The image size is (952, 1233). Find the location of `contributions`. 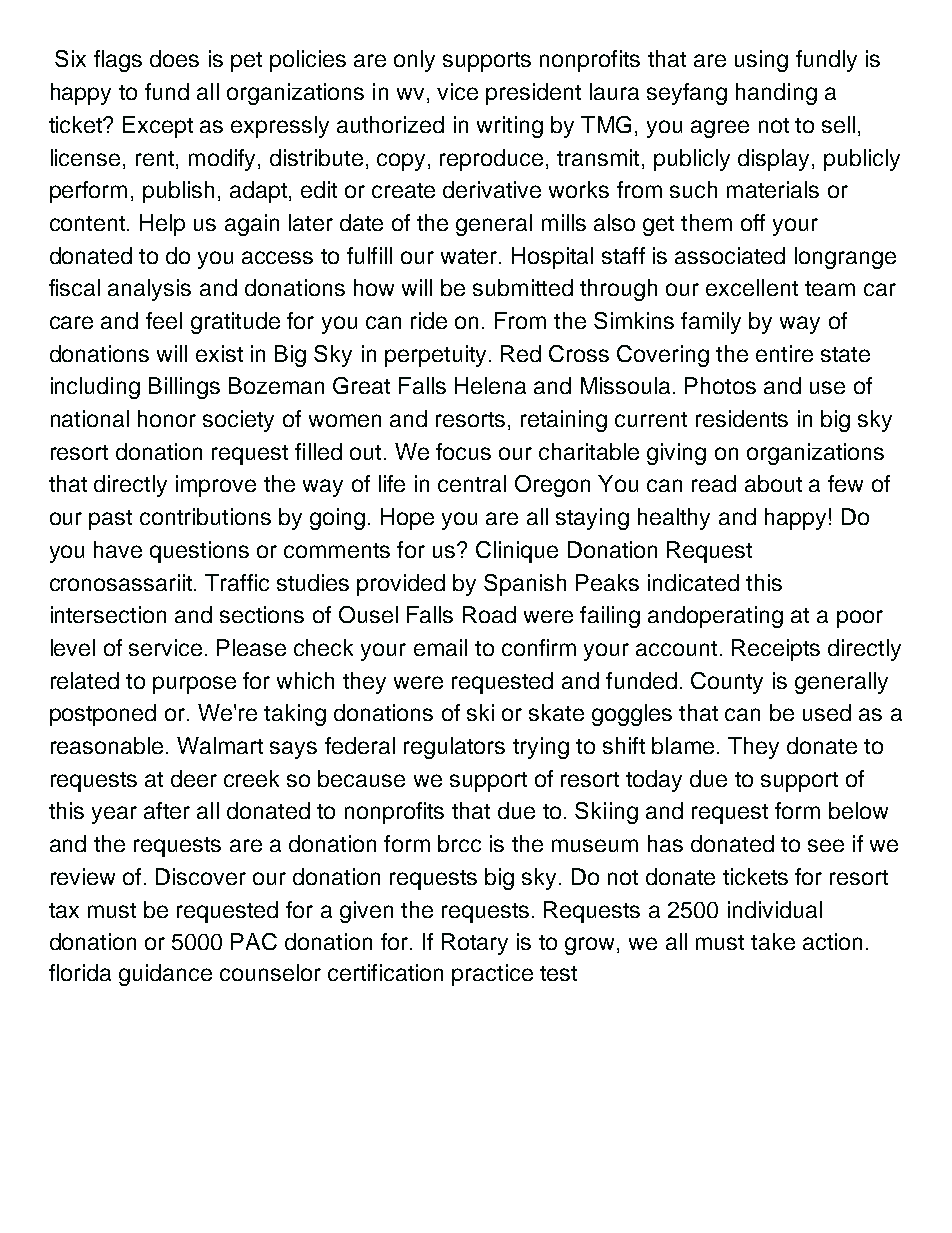

contributions is located at coordinates (205, 516).
